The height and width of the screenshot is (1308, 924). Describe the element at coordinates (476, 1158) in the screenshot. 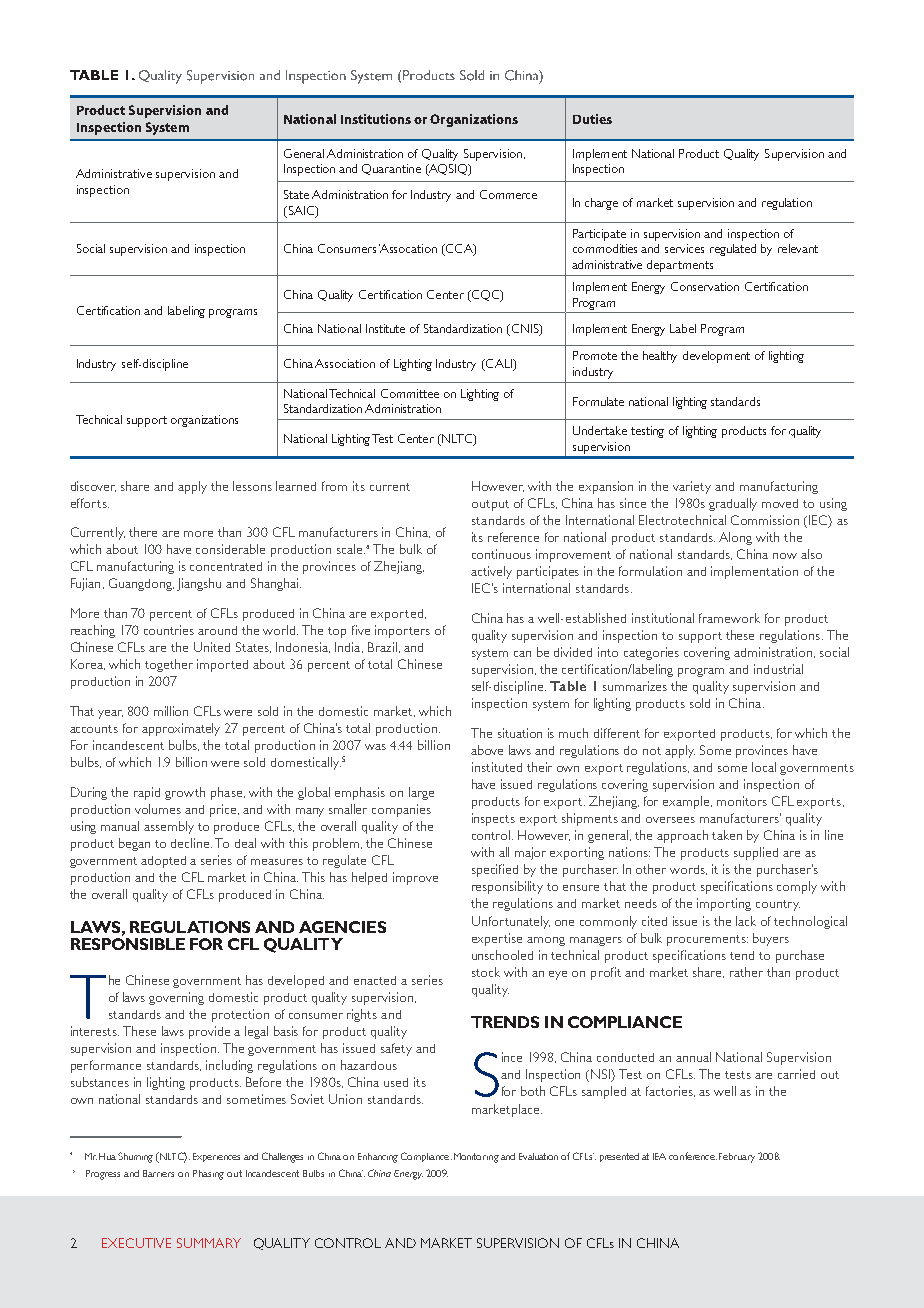

I see `Monitoring` at that location.
